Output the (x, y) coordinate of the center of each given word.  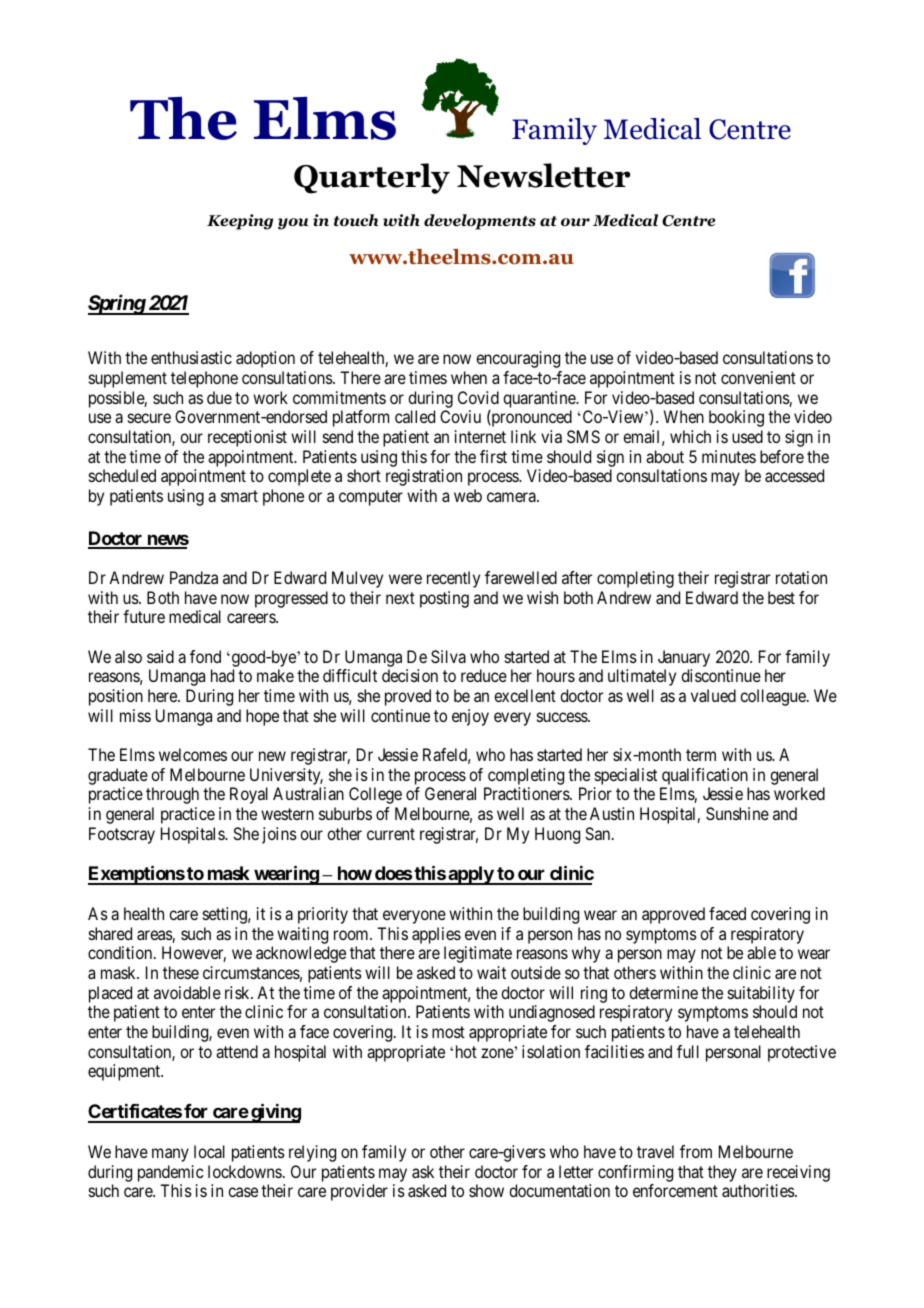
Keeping (240, 222)
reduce (484, 675)
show (486, 1190)
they (722, 1173)
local (209, 1151)
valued (713, 695)
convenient (758, 377)
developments (480, 222)
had (222, 675)
